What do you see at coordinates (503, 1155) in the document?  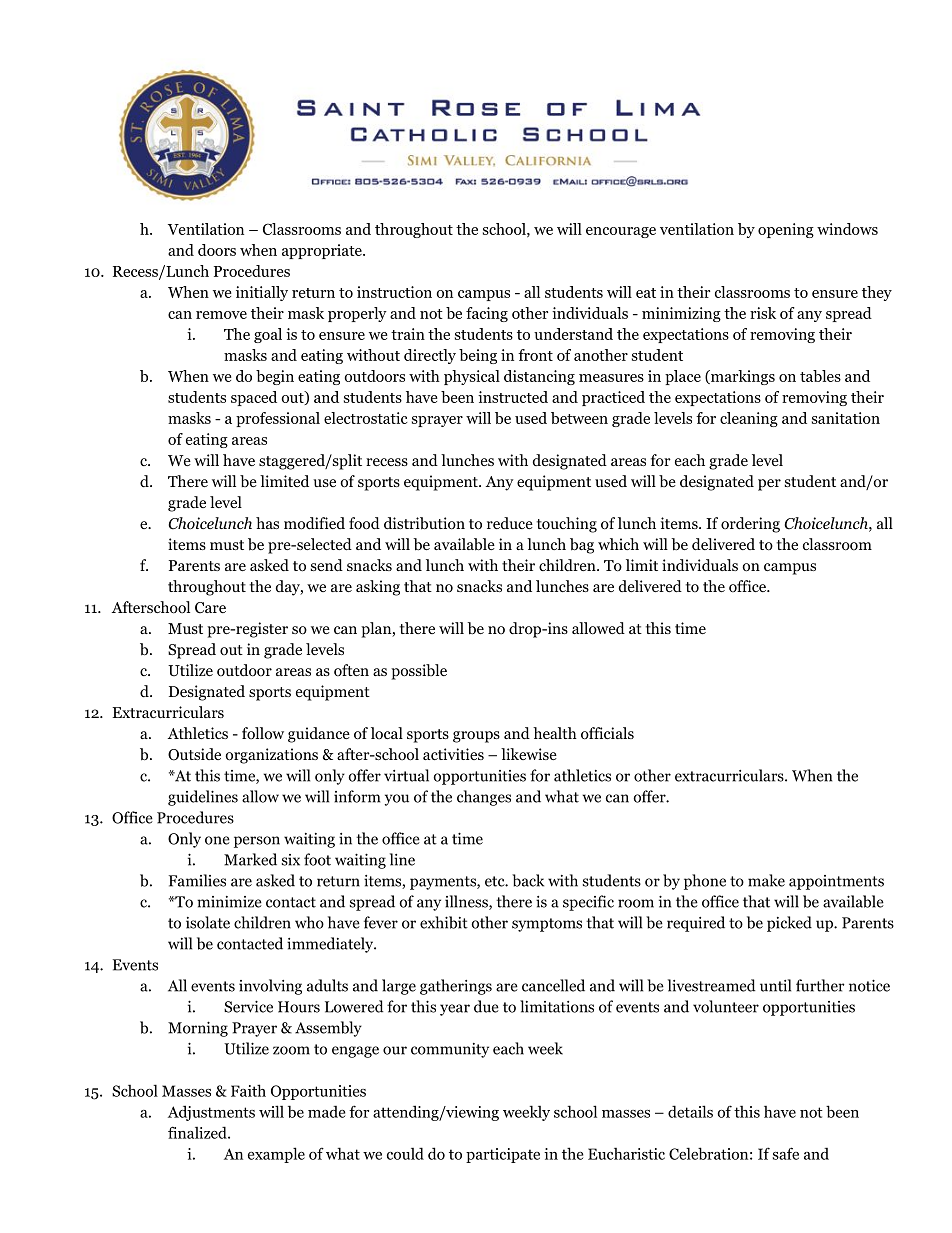 I see `participate` at bounding box center [503, 1155].
